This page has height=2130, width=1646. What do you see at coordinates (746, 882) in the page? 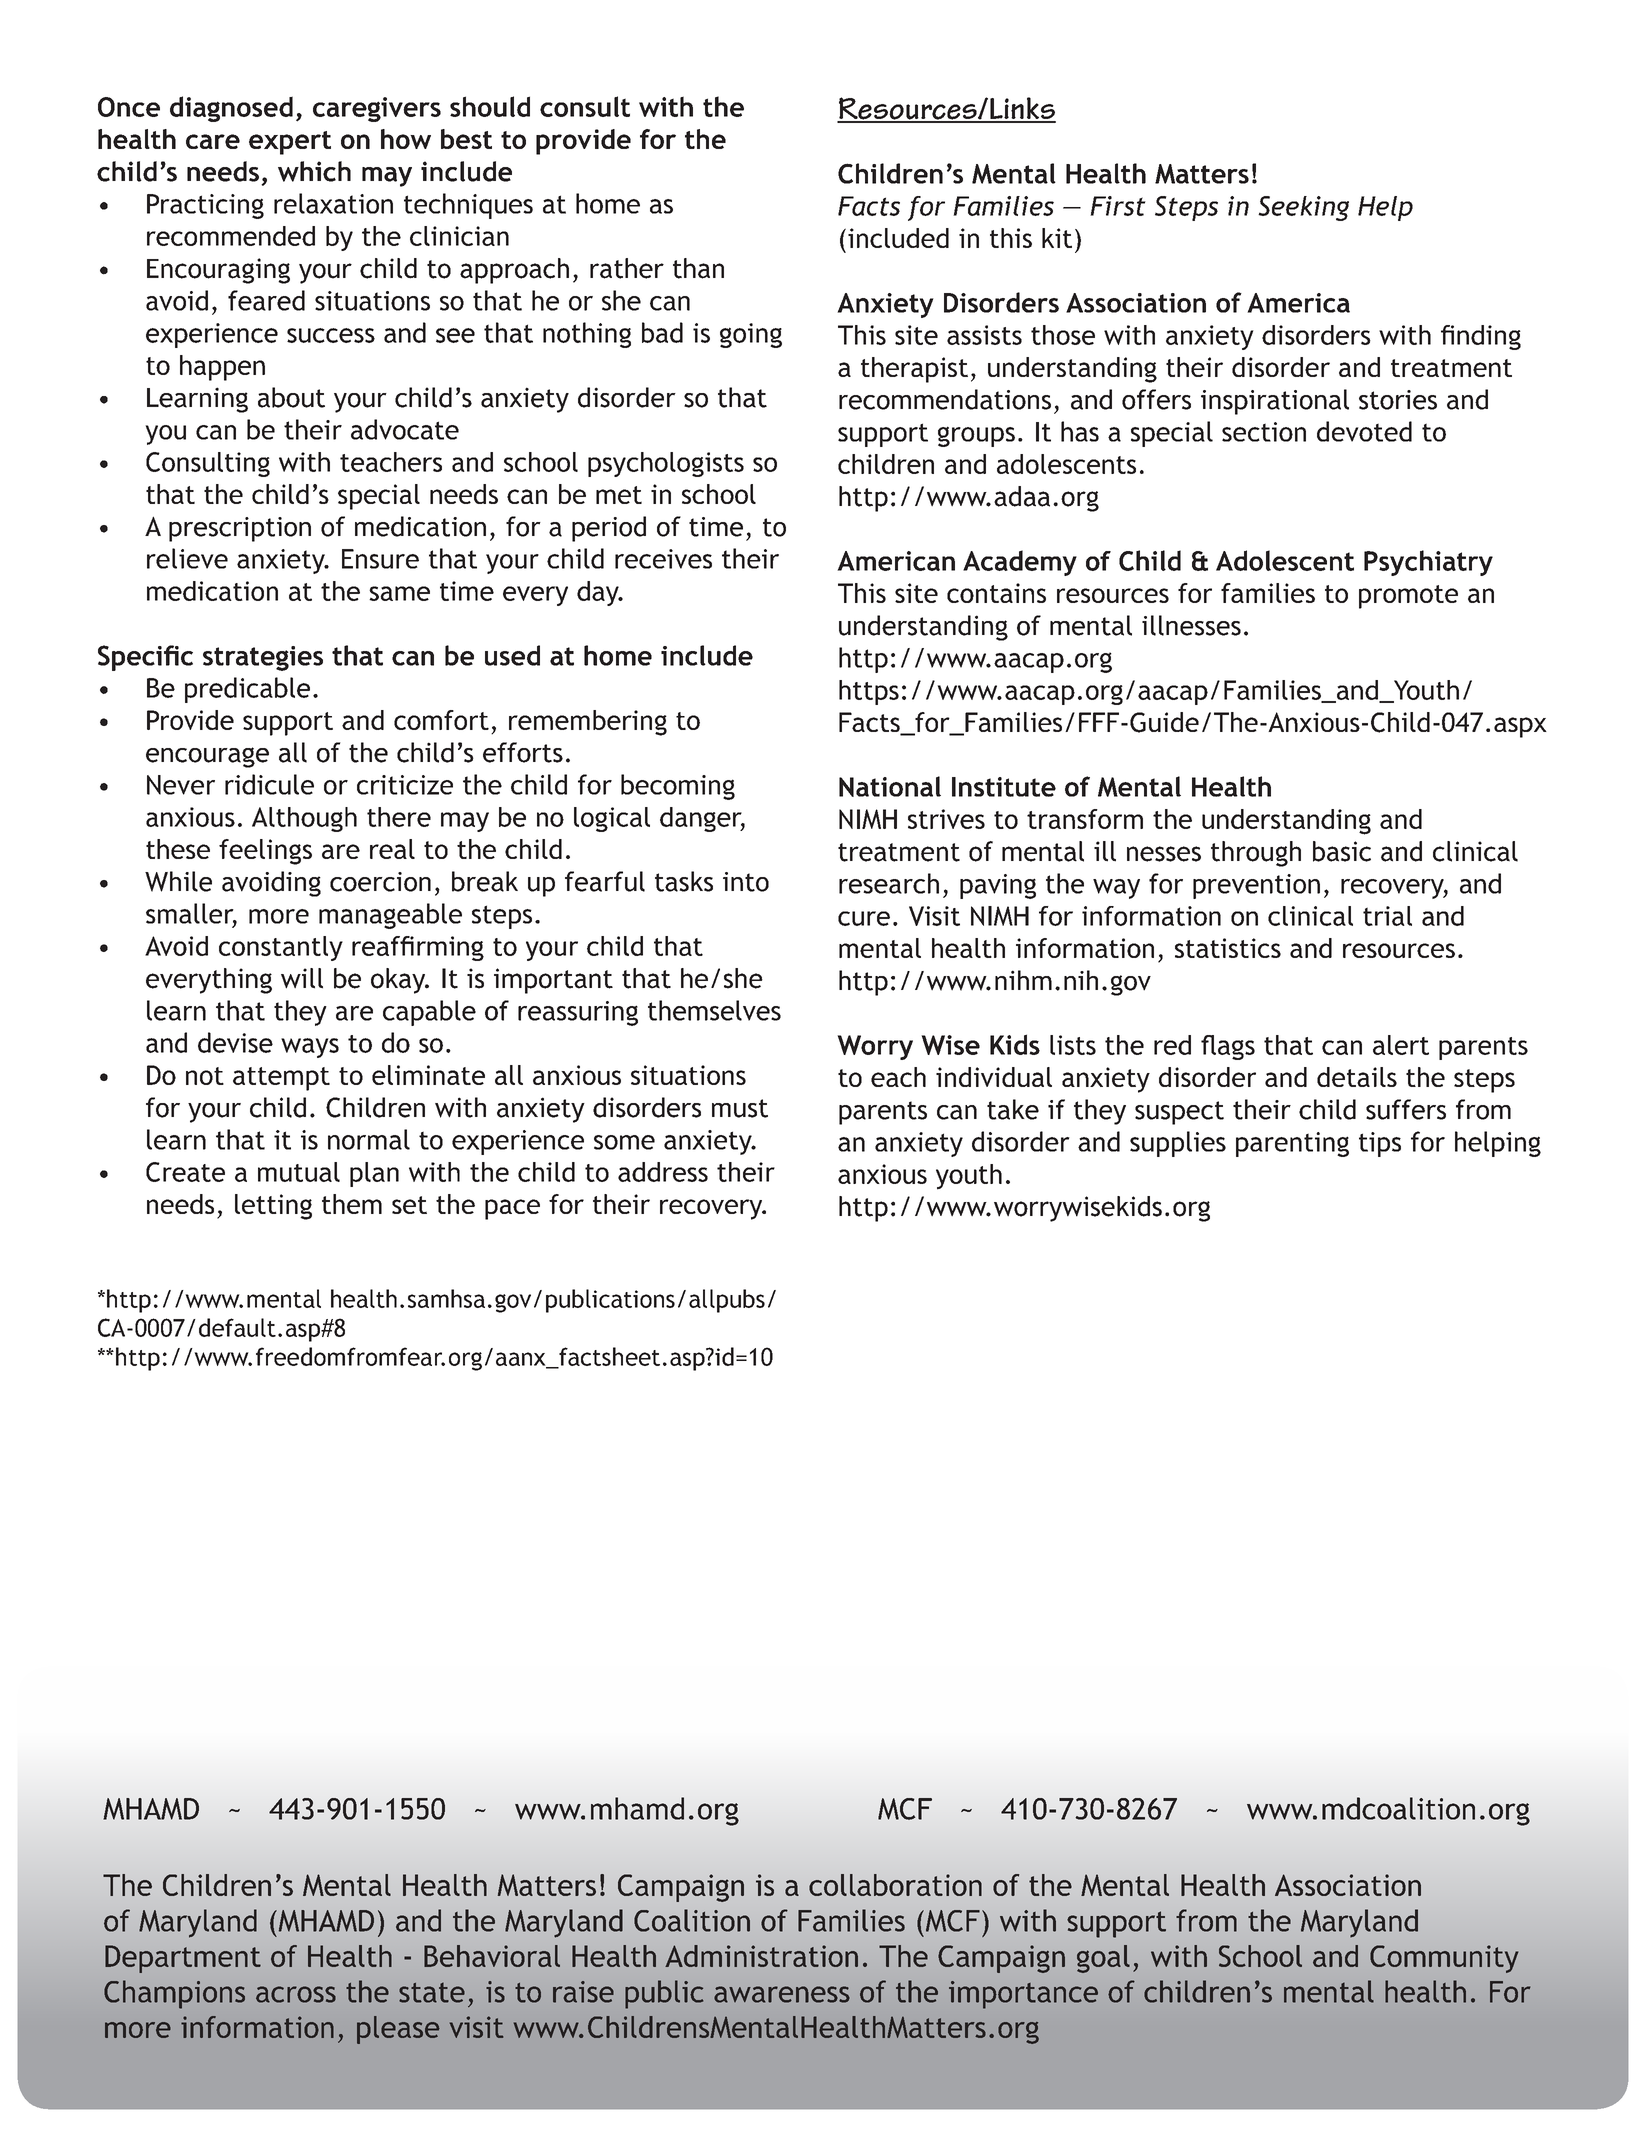
I see `into` at bounding box center [746, 882].
